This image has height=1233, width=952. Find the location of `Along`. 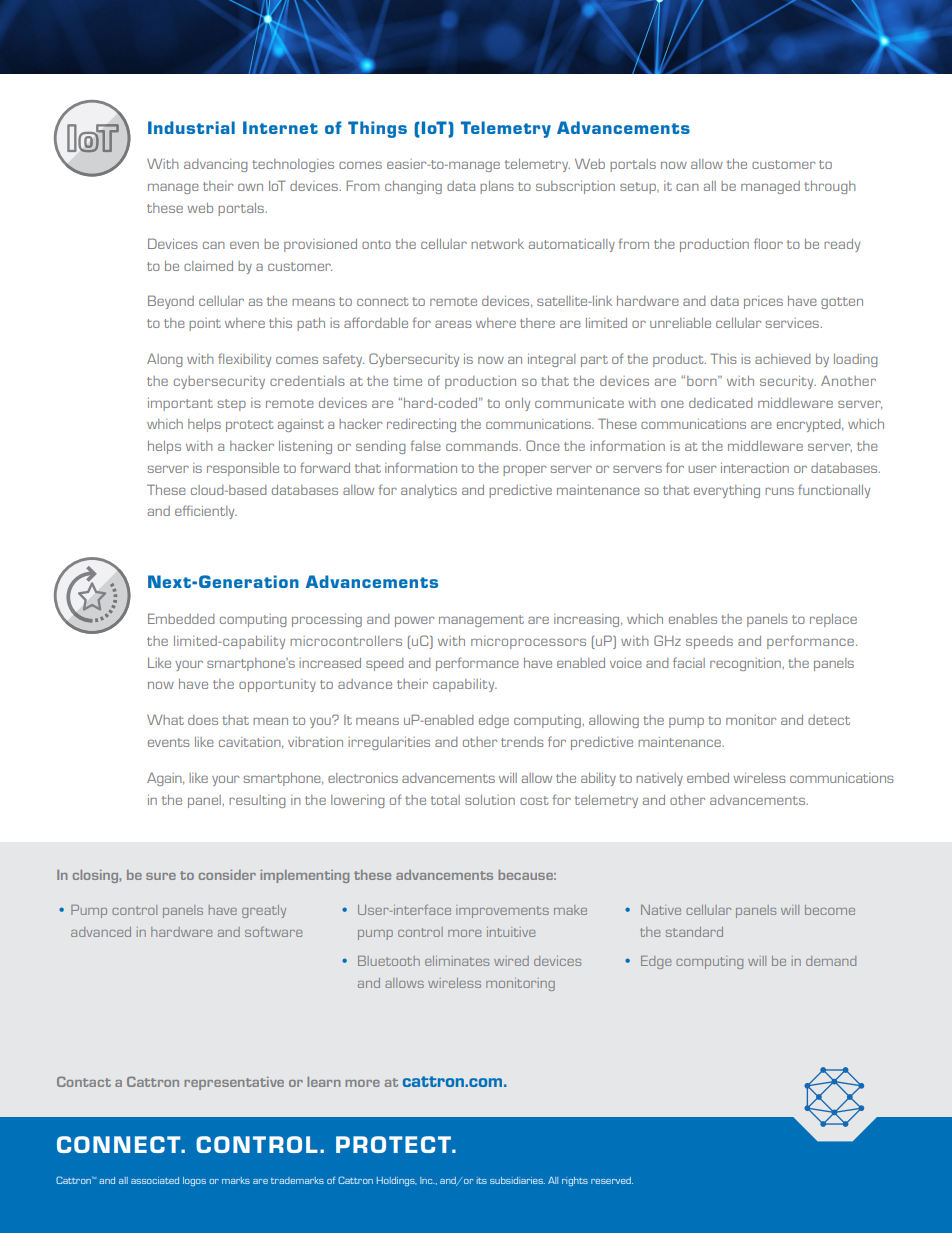

Along is located at coordinates (164, 360).
